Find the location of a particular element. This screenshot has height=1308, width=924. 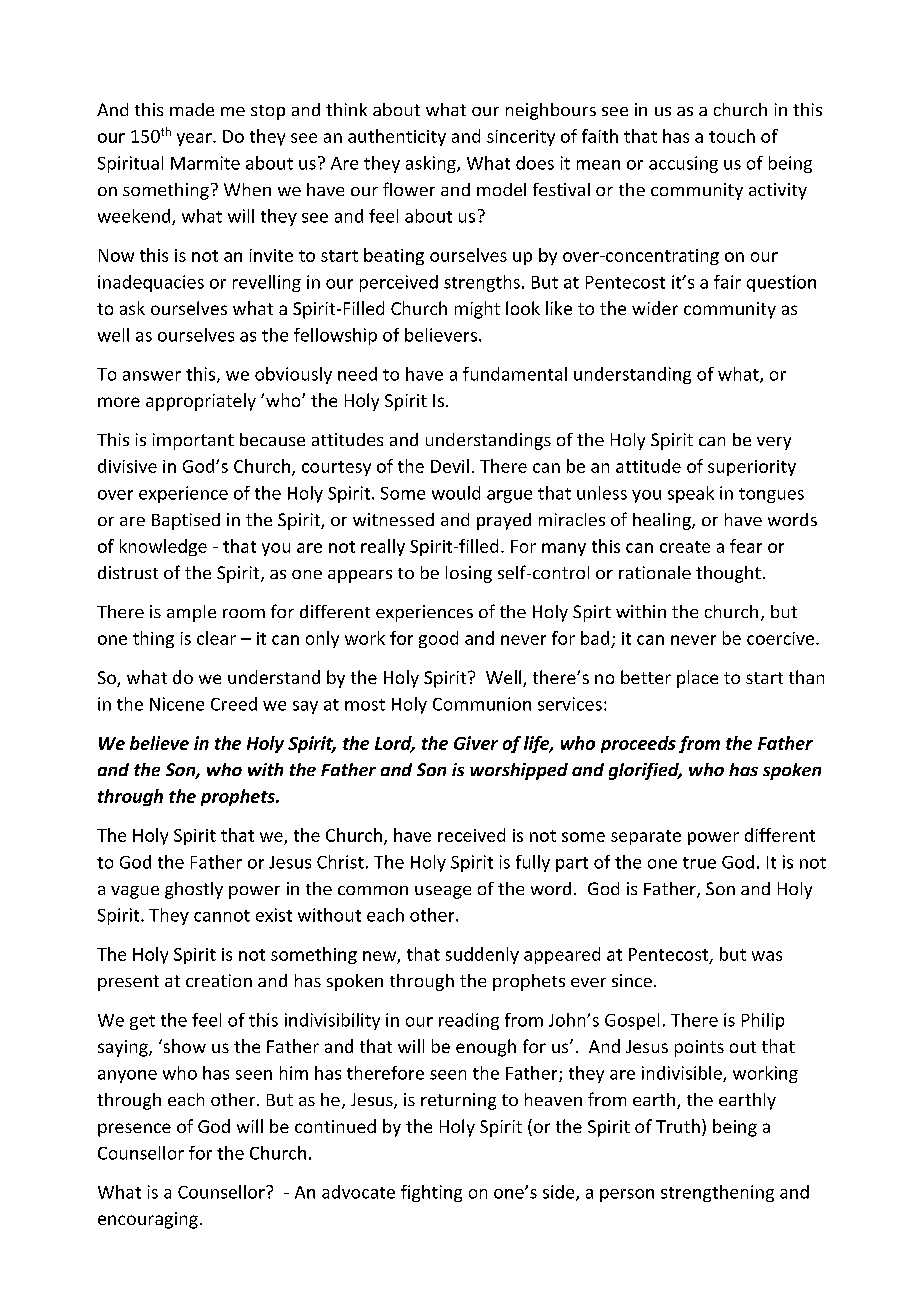

touch is located at coordinates (732, 136).
